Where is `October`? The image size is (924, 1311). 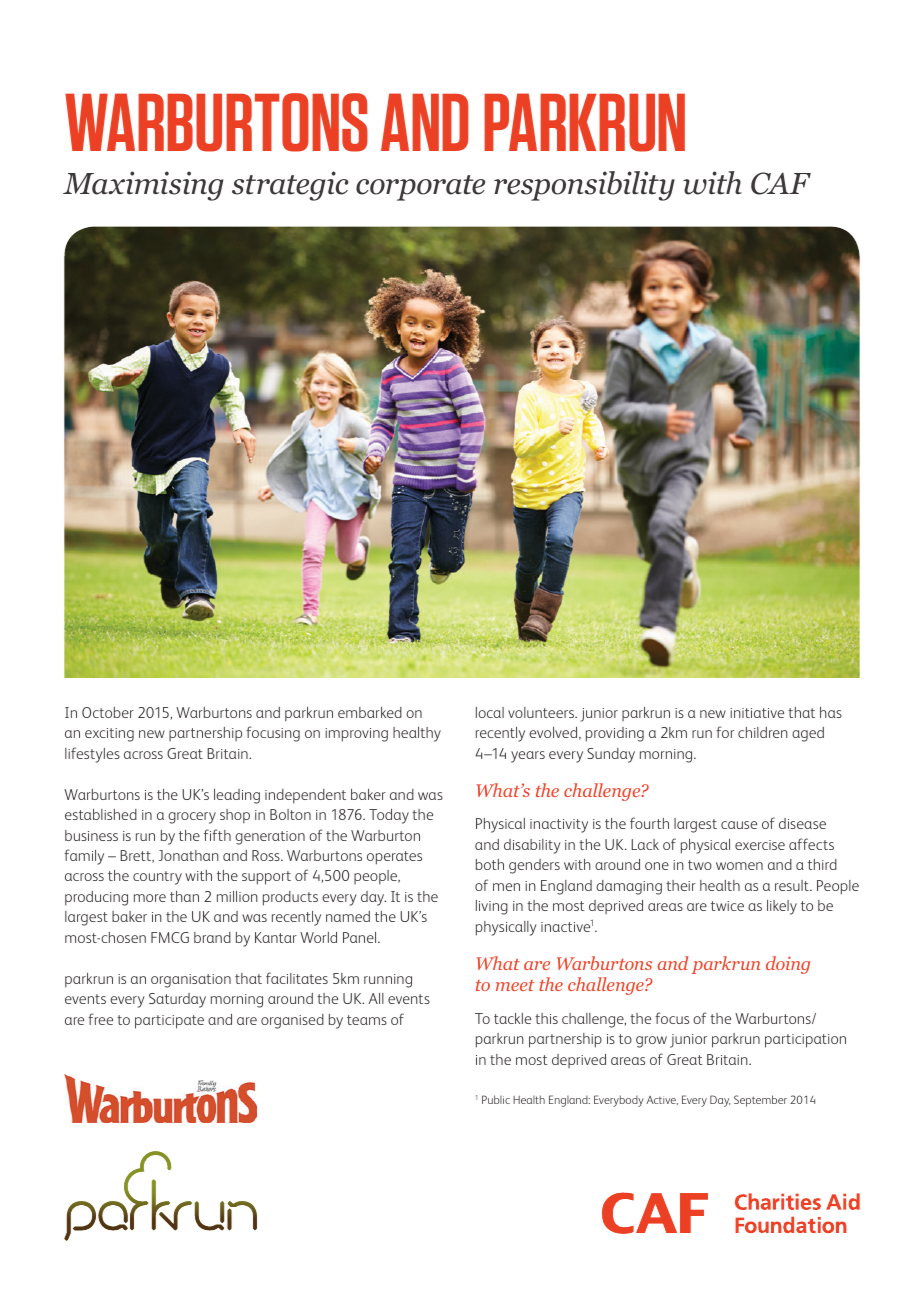
October is located at coordinates (108, 712).
